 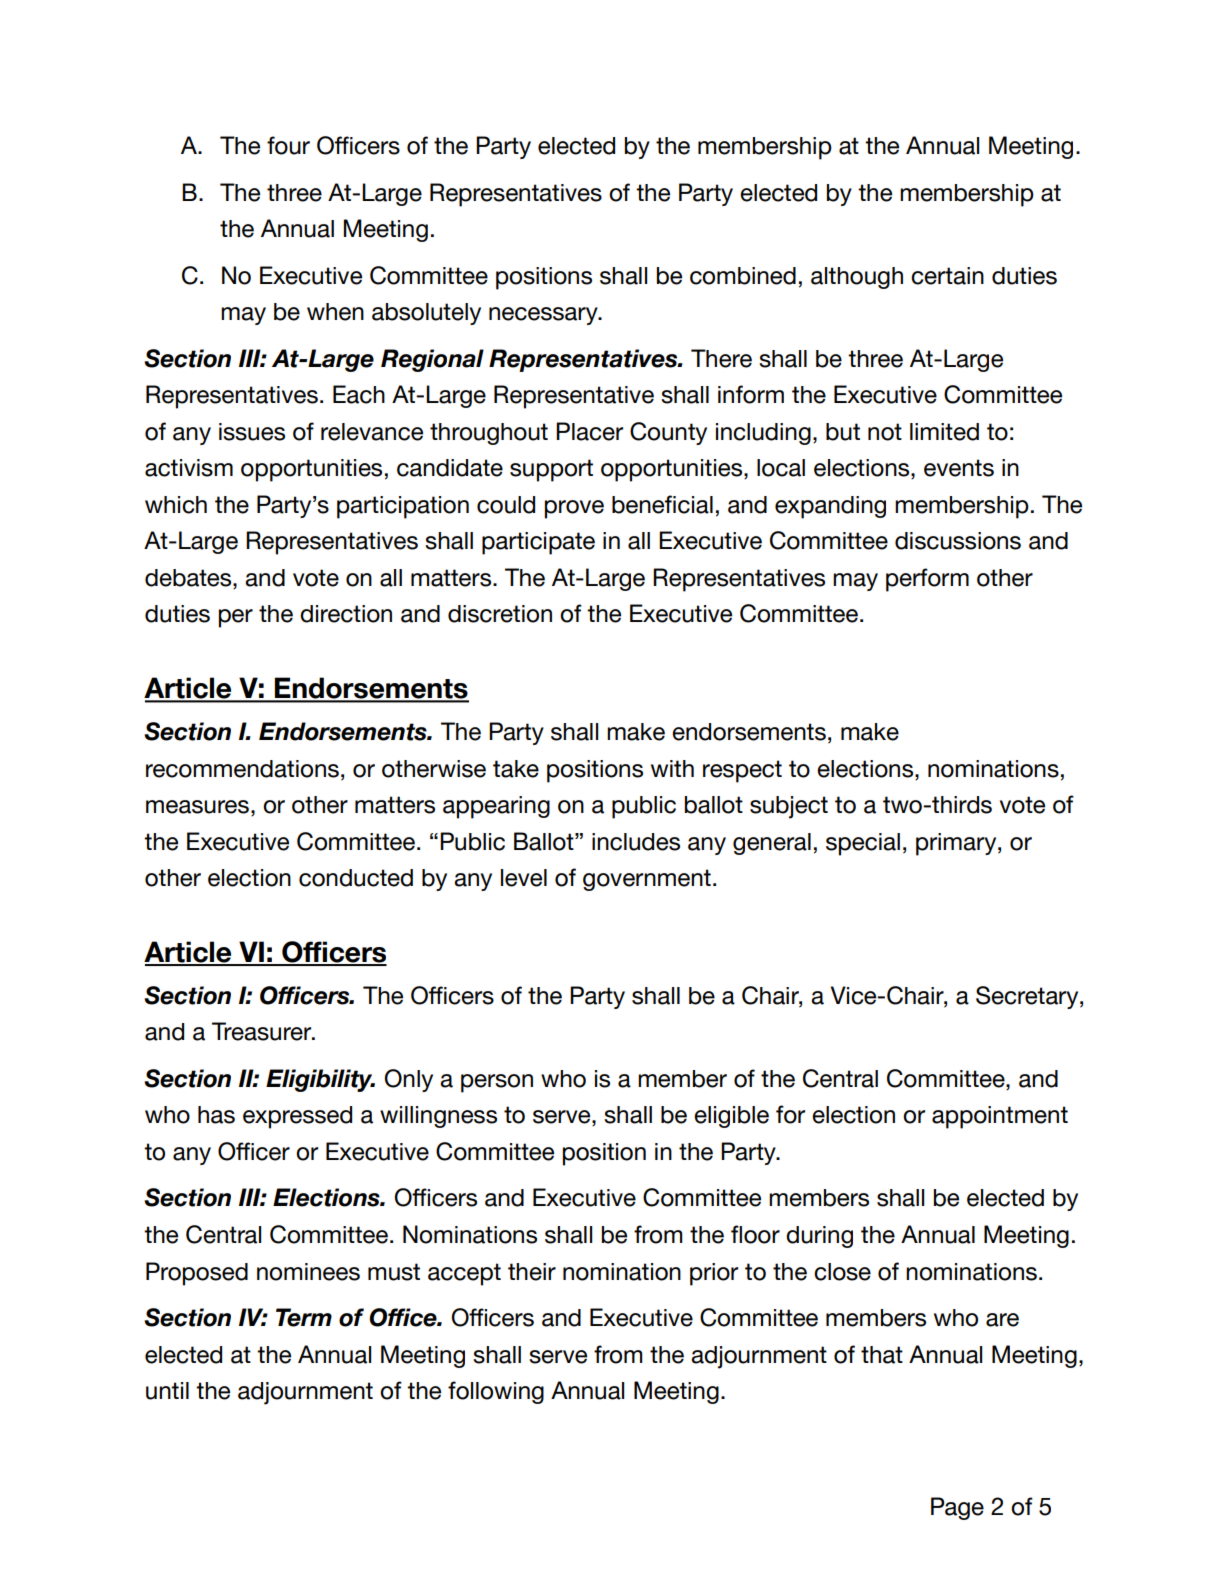 What do you see at coordinates (544, 316) in the image?
I see `necessary` at bounding box center [544, 316].
